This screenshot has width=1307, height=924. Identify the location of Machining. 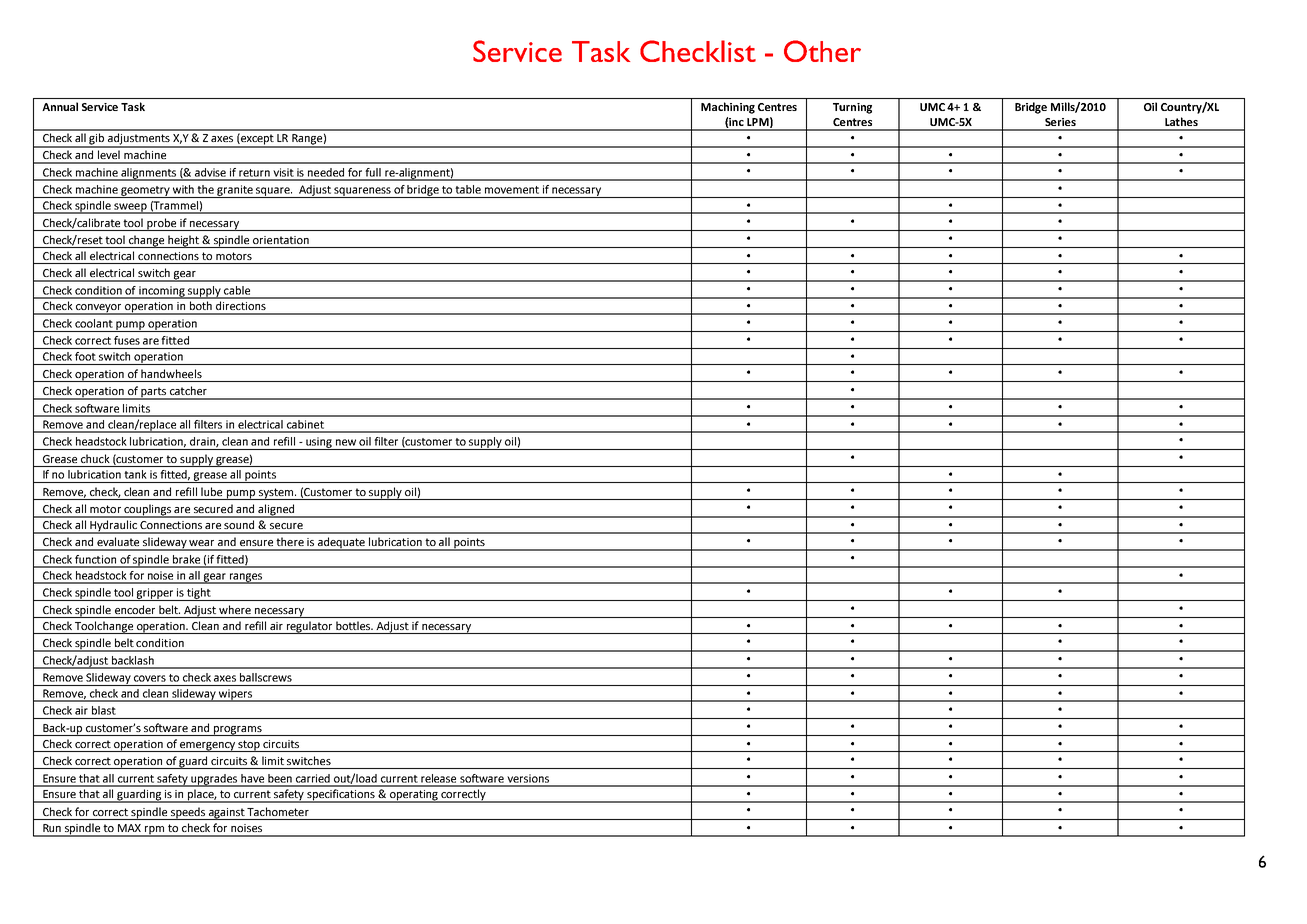
(728, 108).
